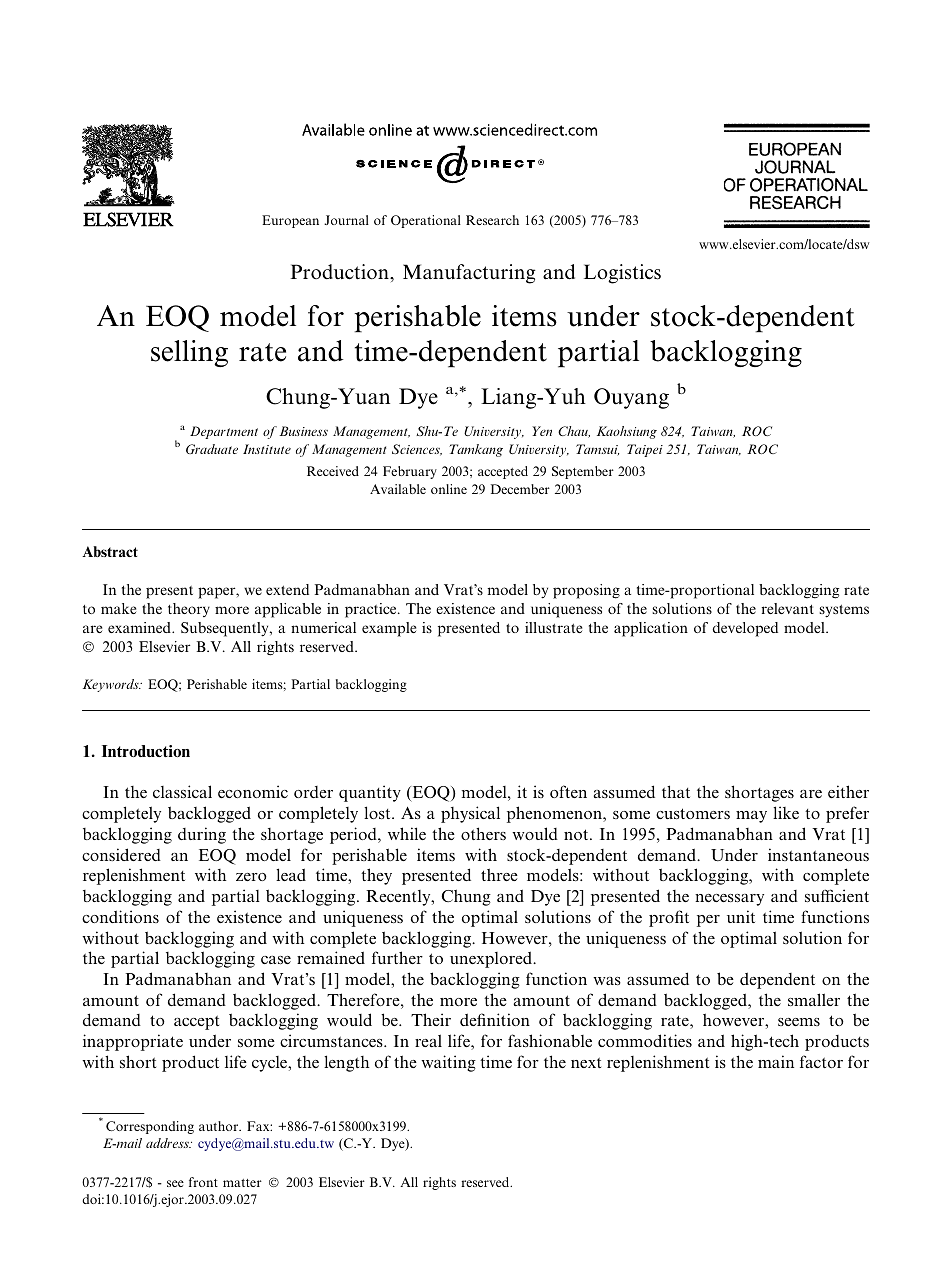 This screenshot has width=943, height=1288. Describe the element at coordinates (168, 1143) in the screenshot. I see `address` at that location.
